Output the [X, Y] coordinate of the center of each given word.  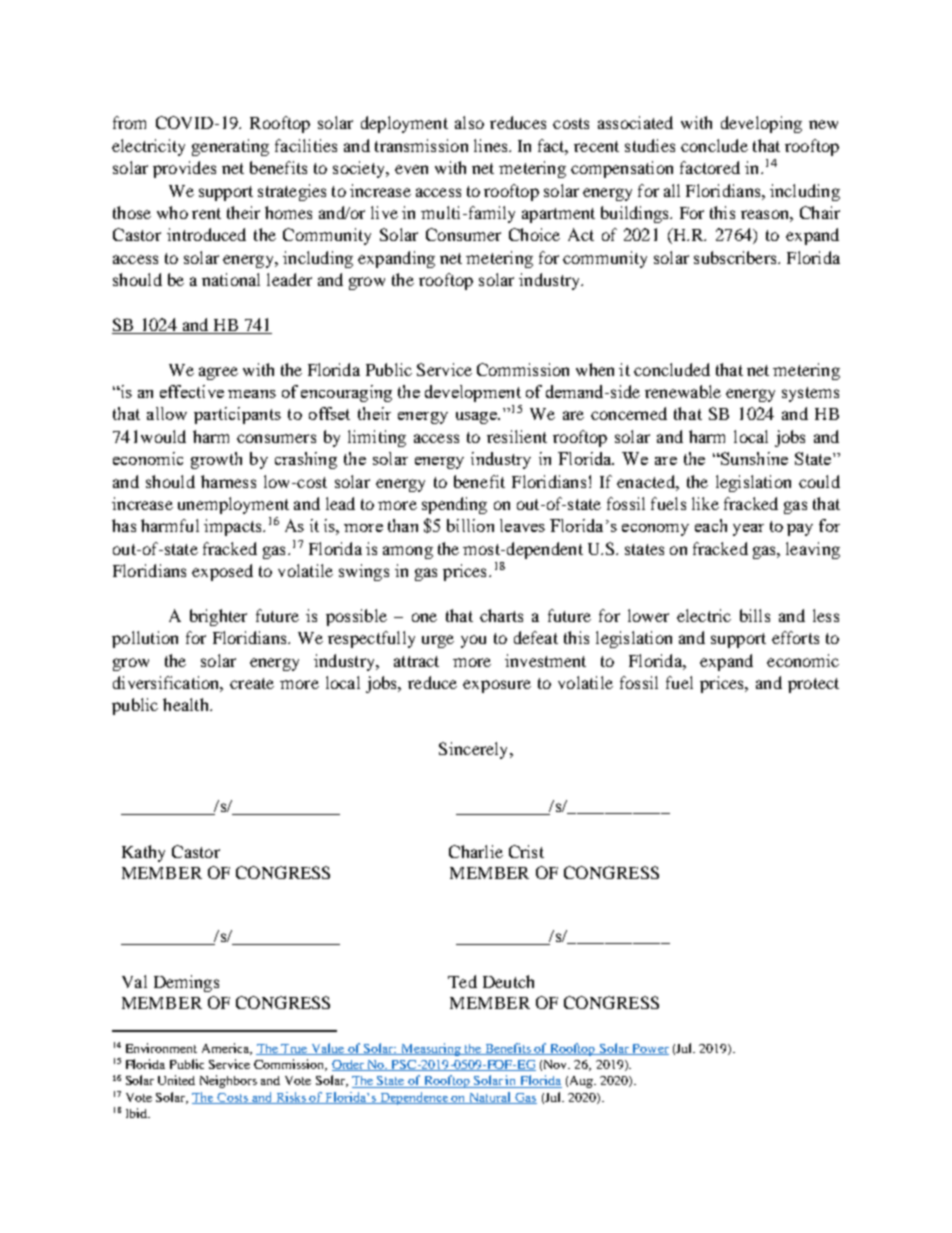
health [187, 704]
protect [813, 685]
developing [761, 124]
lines [492, 145]
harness [228, 481]
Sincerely [475, 750]
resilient [517, 436]
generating [230, 147]
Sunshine [753, 458]
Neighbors [228, 1081]
